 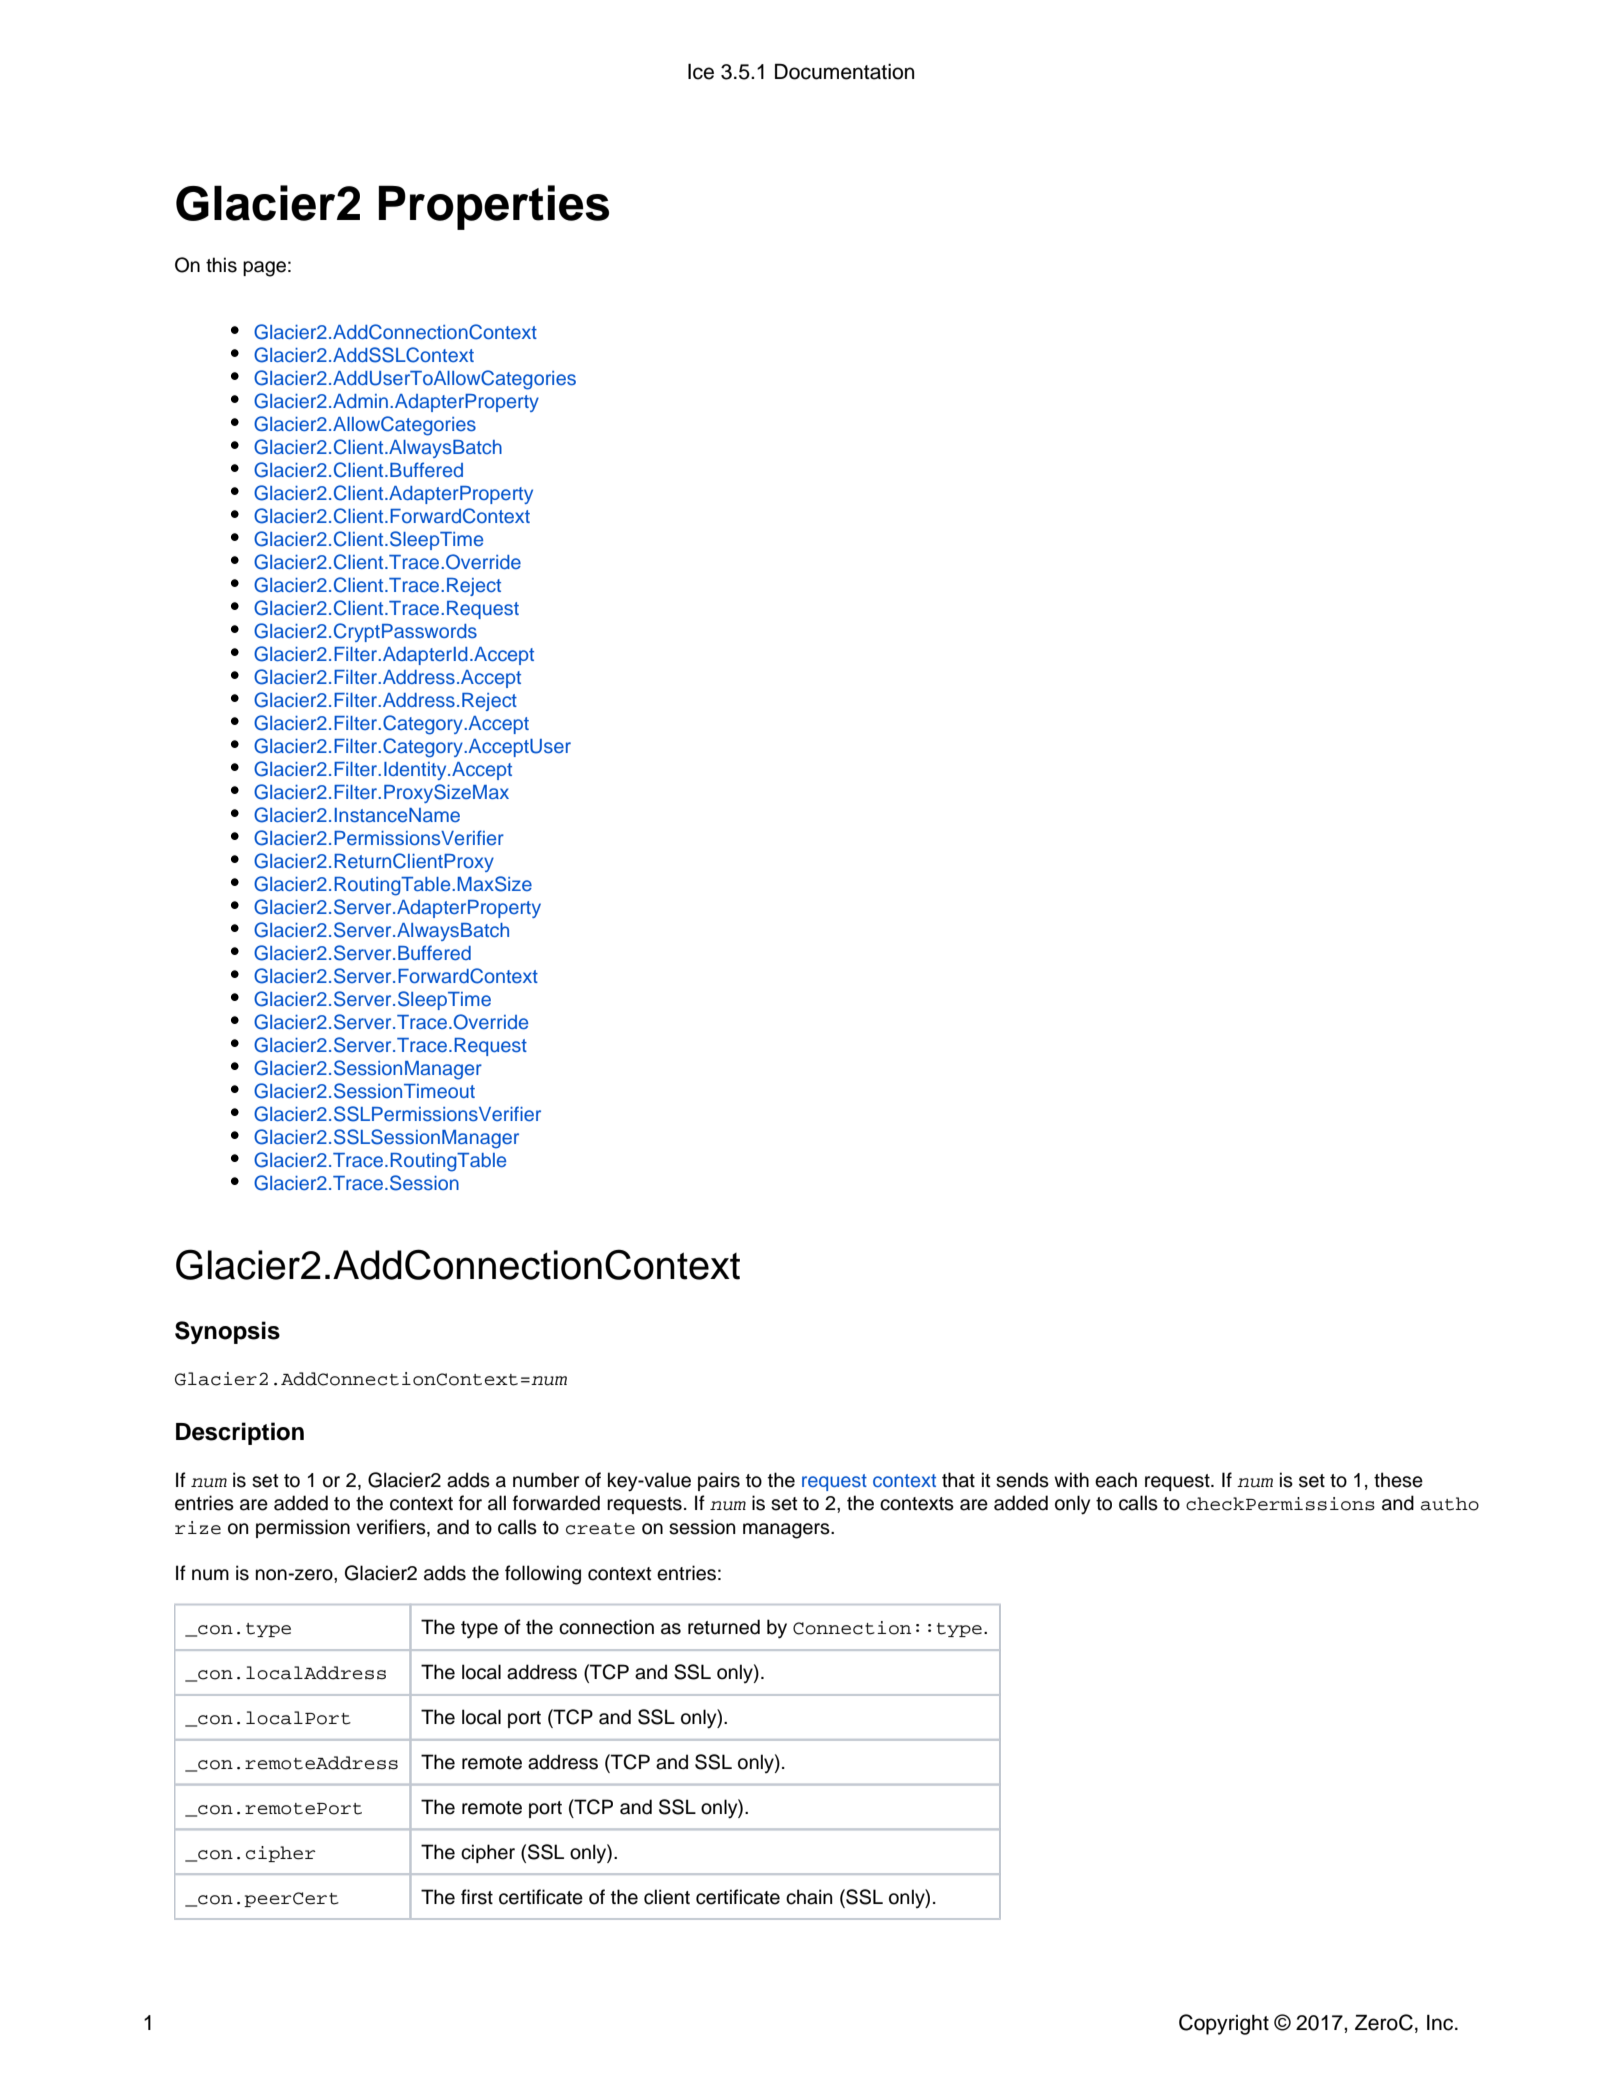 What do you see at coordinates (477, 1897) in the page?
I see `first` at bounding box center [477, 1897].
